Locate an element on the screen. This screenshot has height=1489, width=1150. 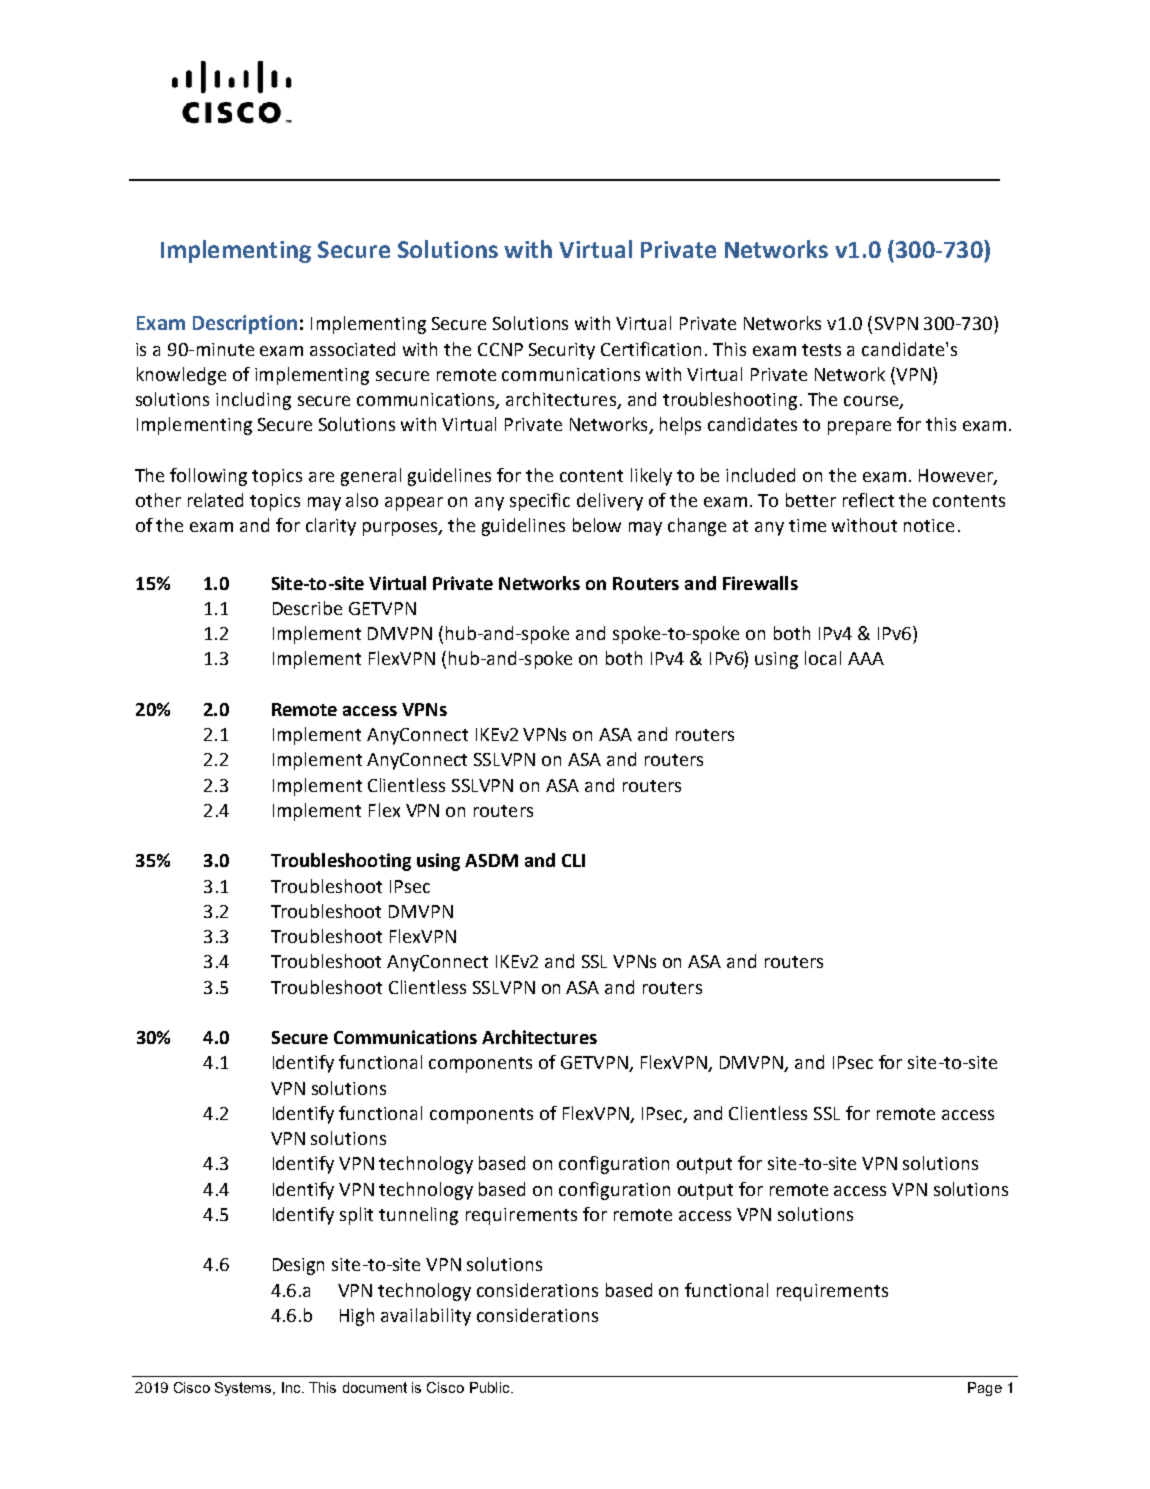
clarity is located at coordinates (331, 527).
